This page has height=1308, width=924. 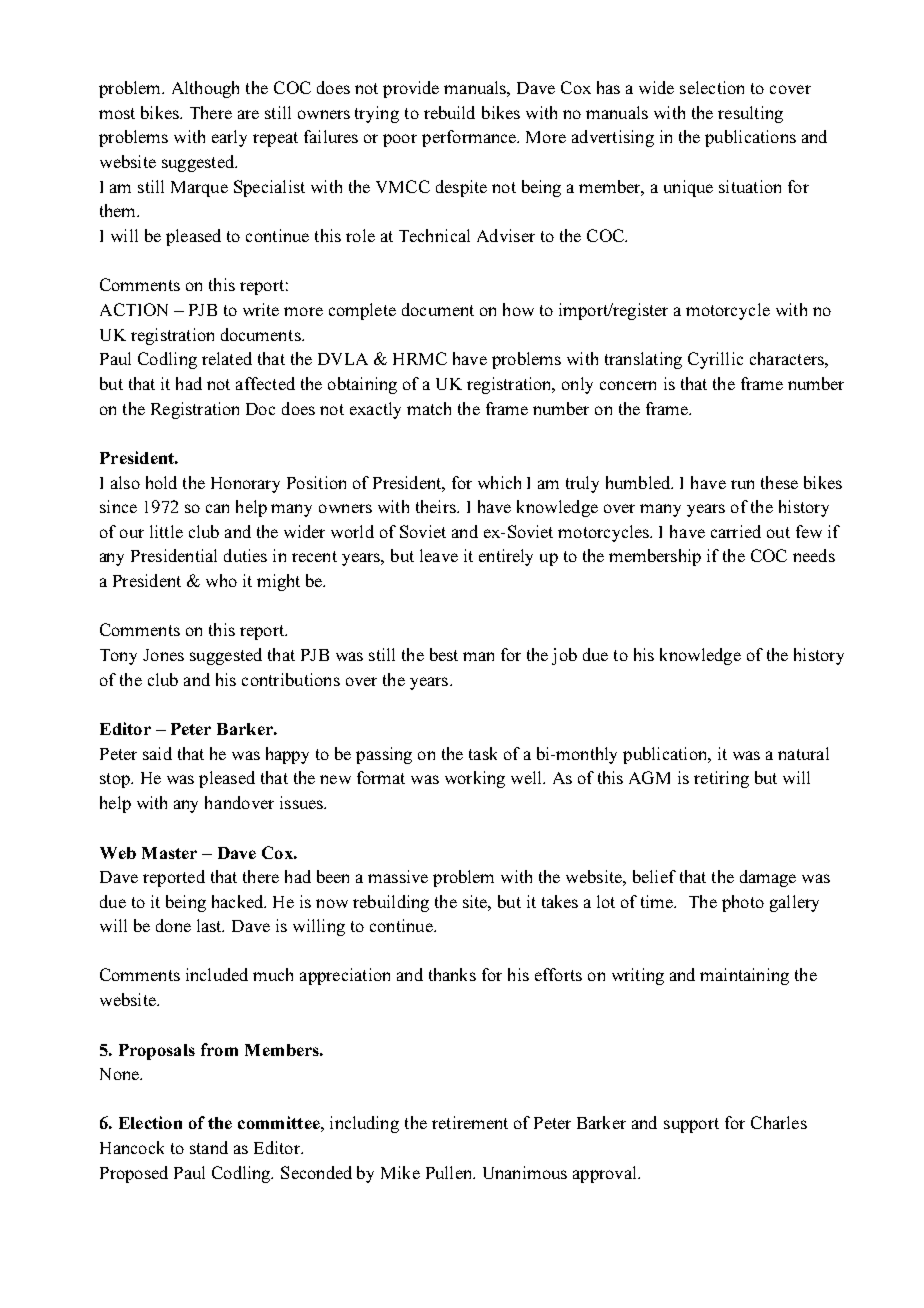 What do you see at coordinates (209, 1147) in the page?
I see `stand` at bounding box center [209, 1147].
